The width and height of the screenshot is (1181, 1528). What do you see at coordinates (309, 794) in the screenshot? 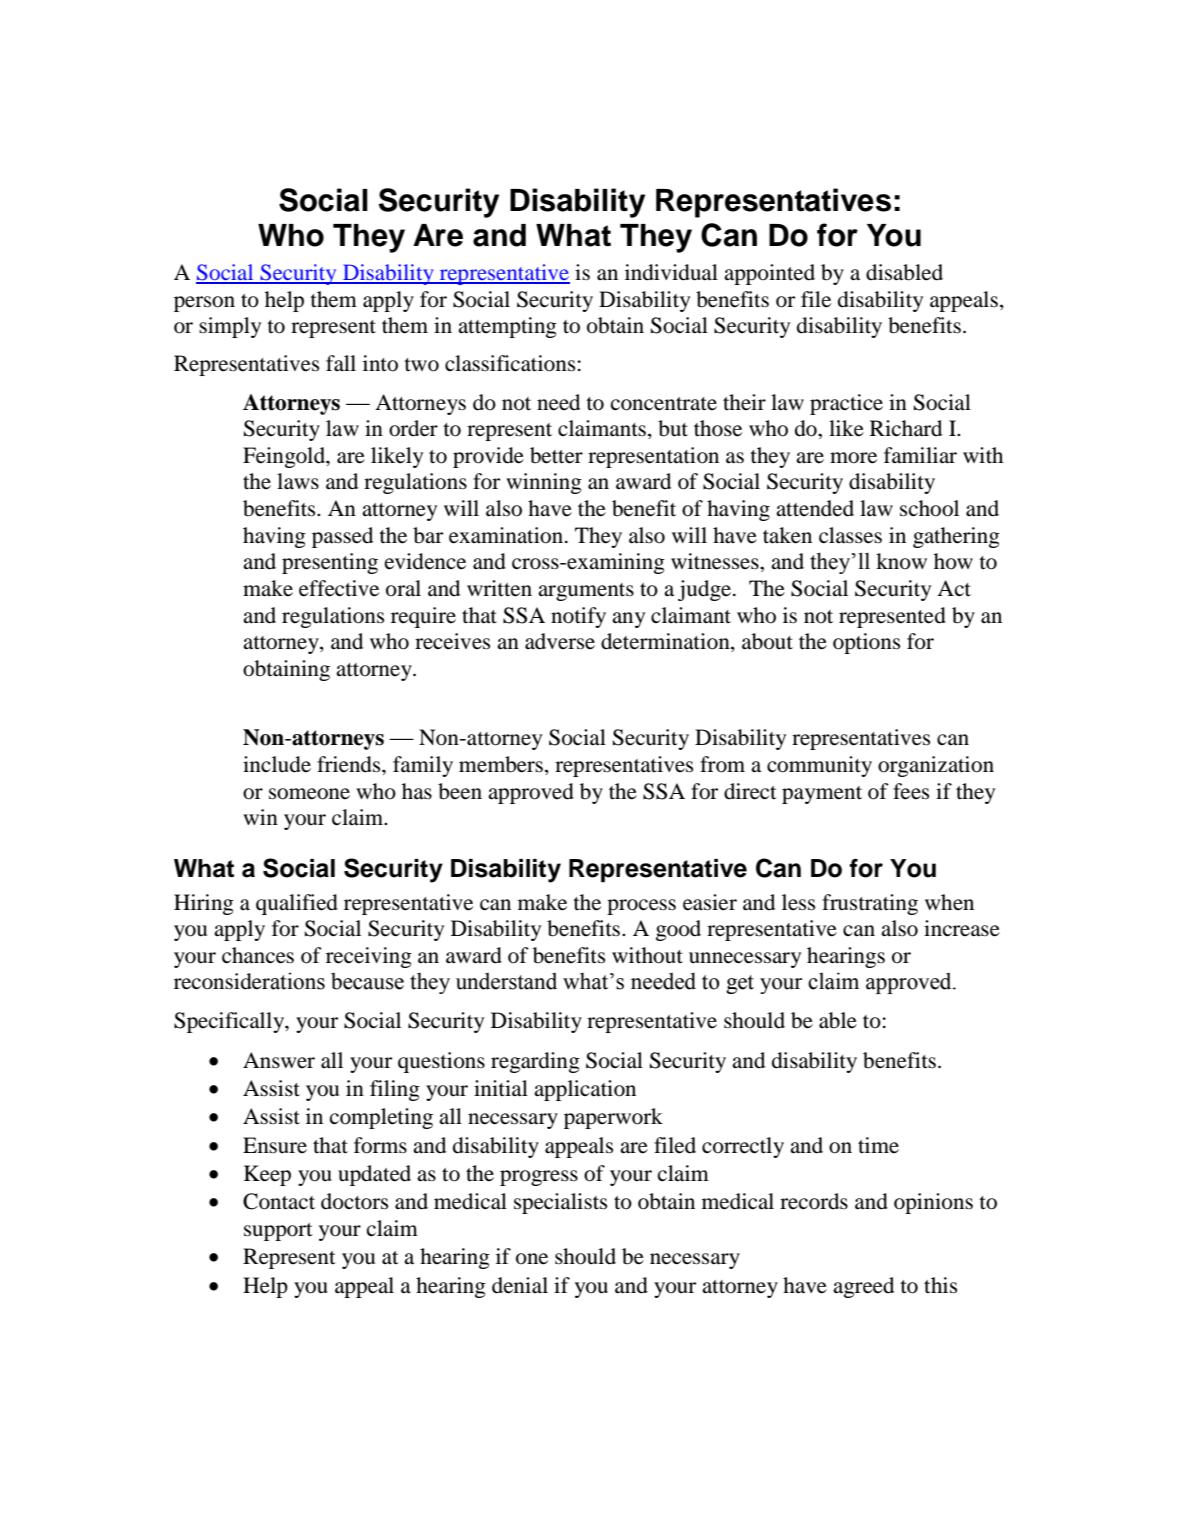
I see `someone` at bounding box center [309, 794].
